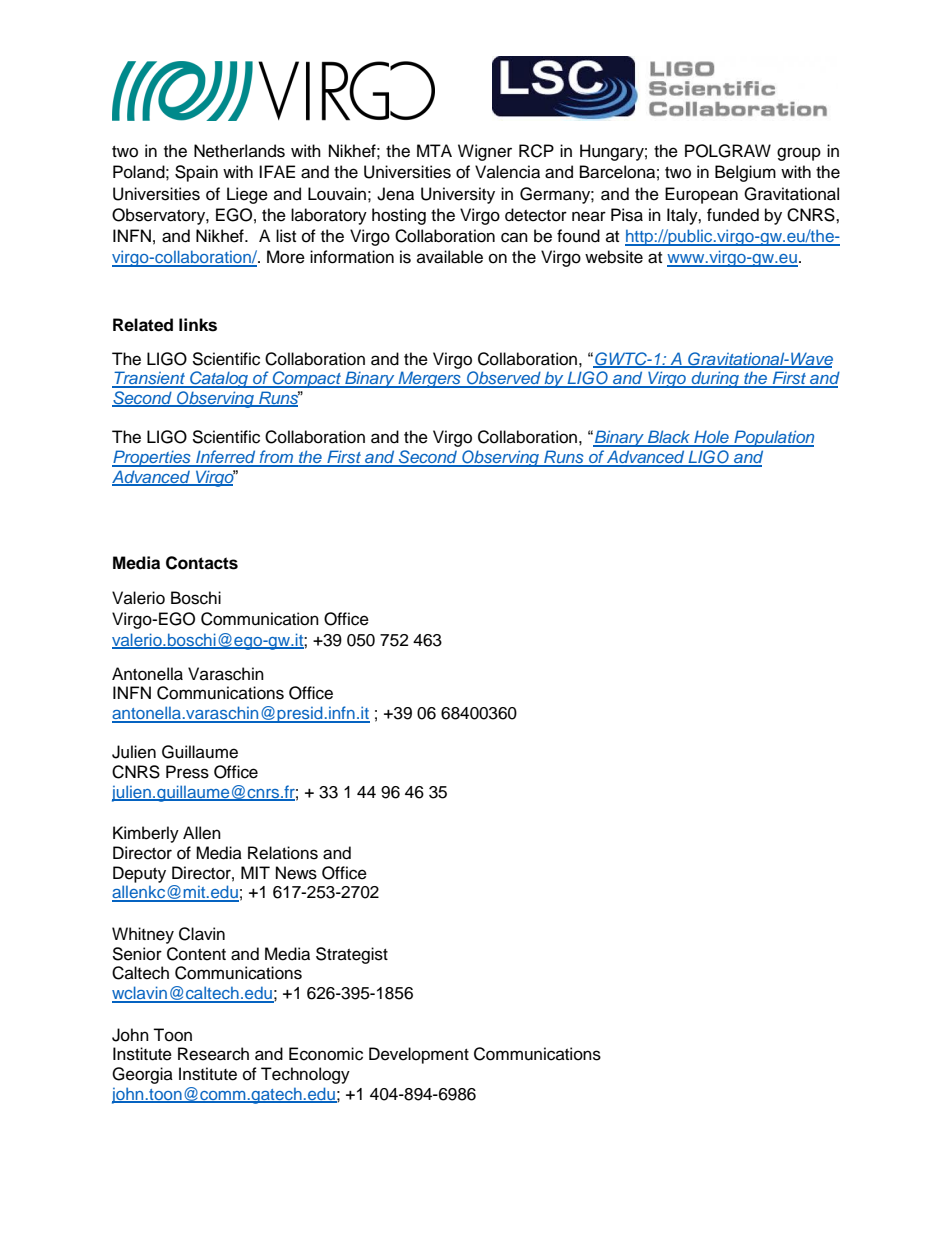 The image size is (952, 1233). Describe the element at coordinates (458, 195) in the screenshot. I see `University` at that location.
